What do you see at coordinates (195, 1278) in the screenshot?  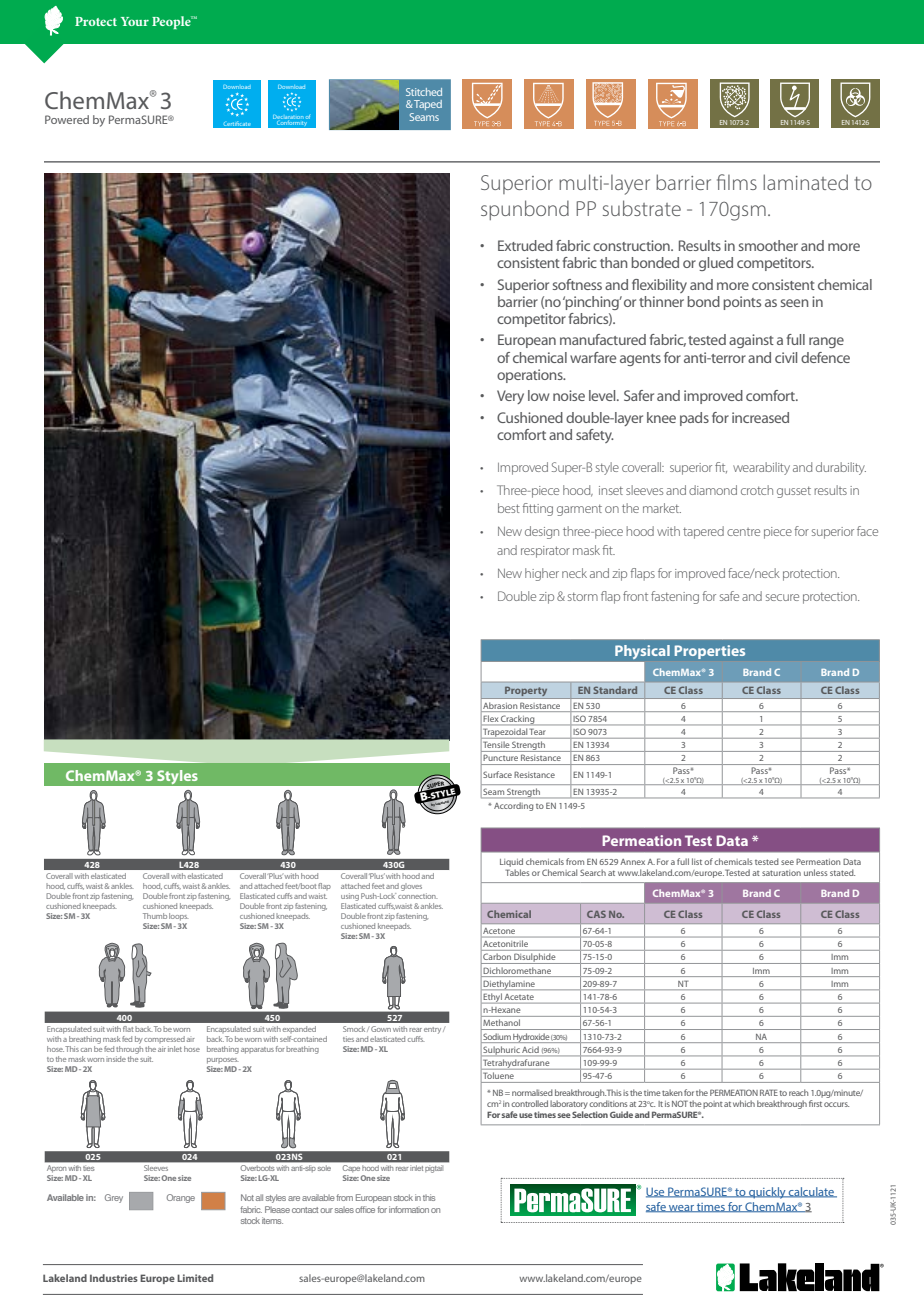 I see `Limited` at bounding box center [195, 1278].
